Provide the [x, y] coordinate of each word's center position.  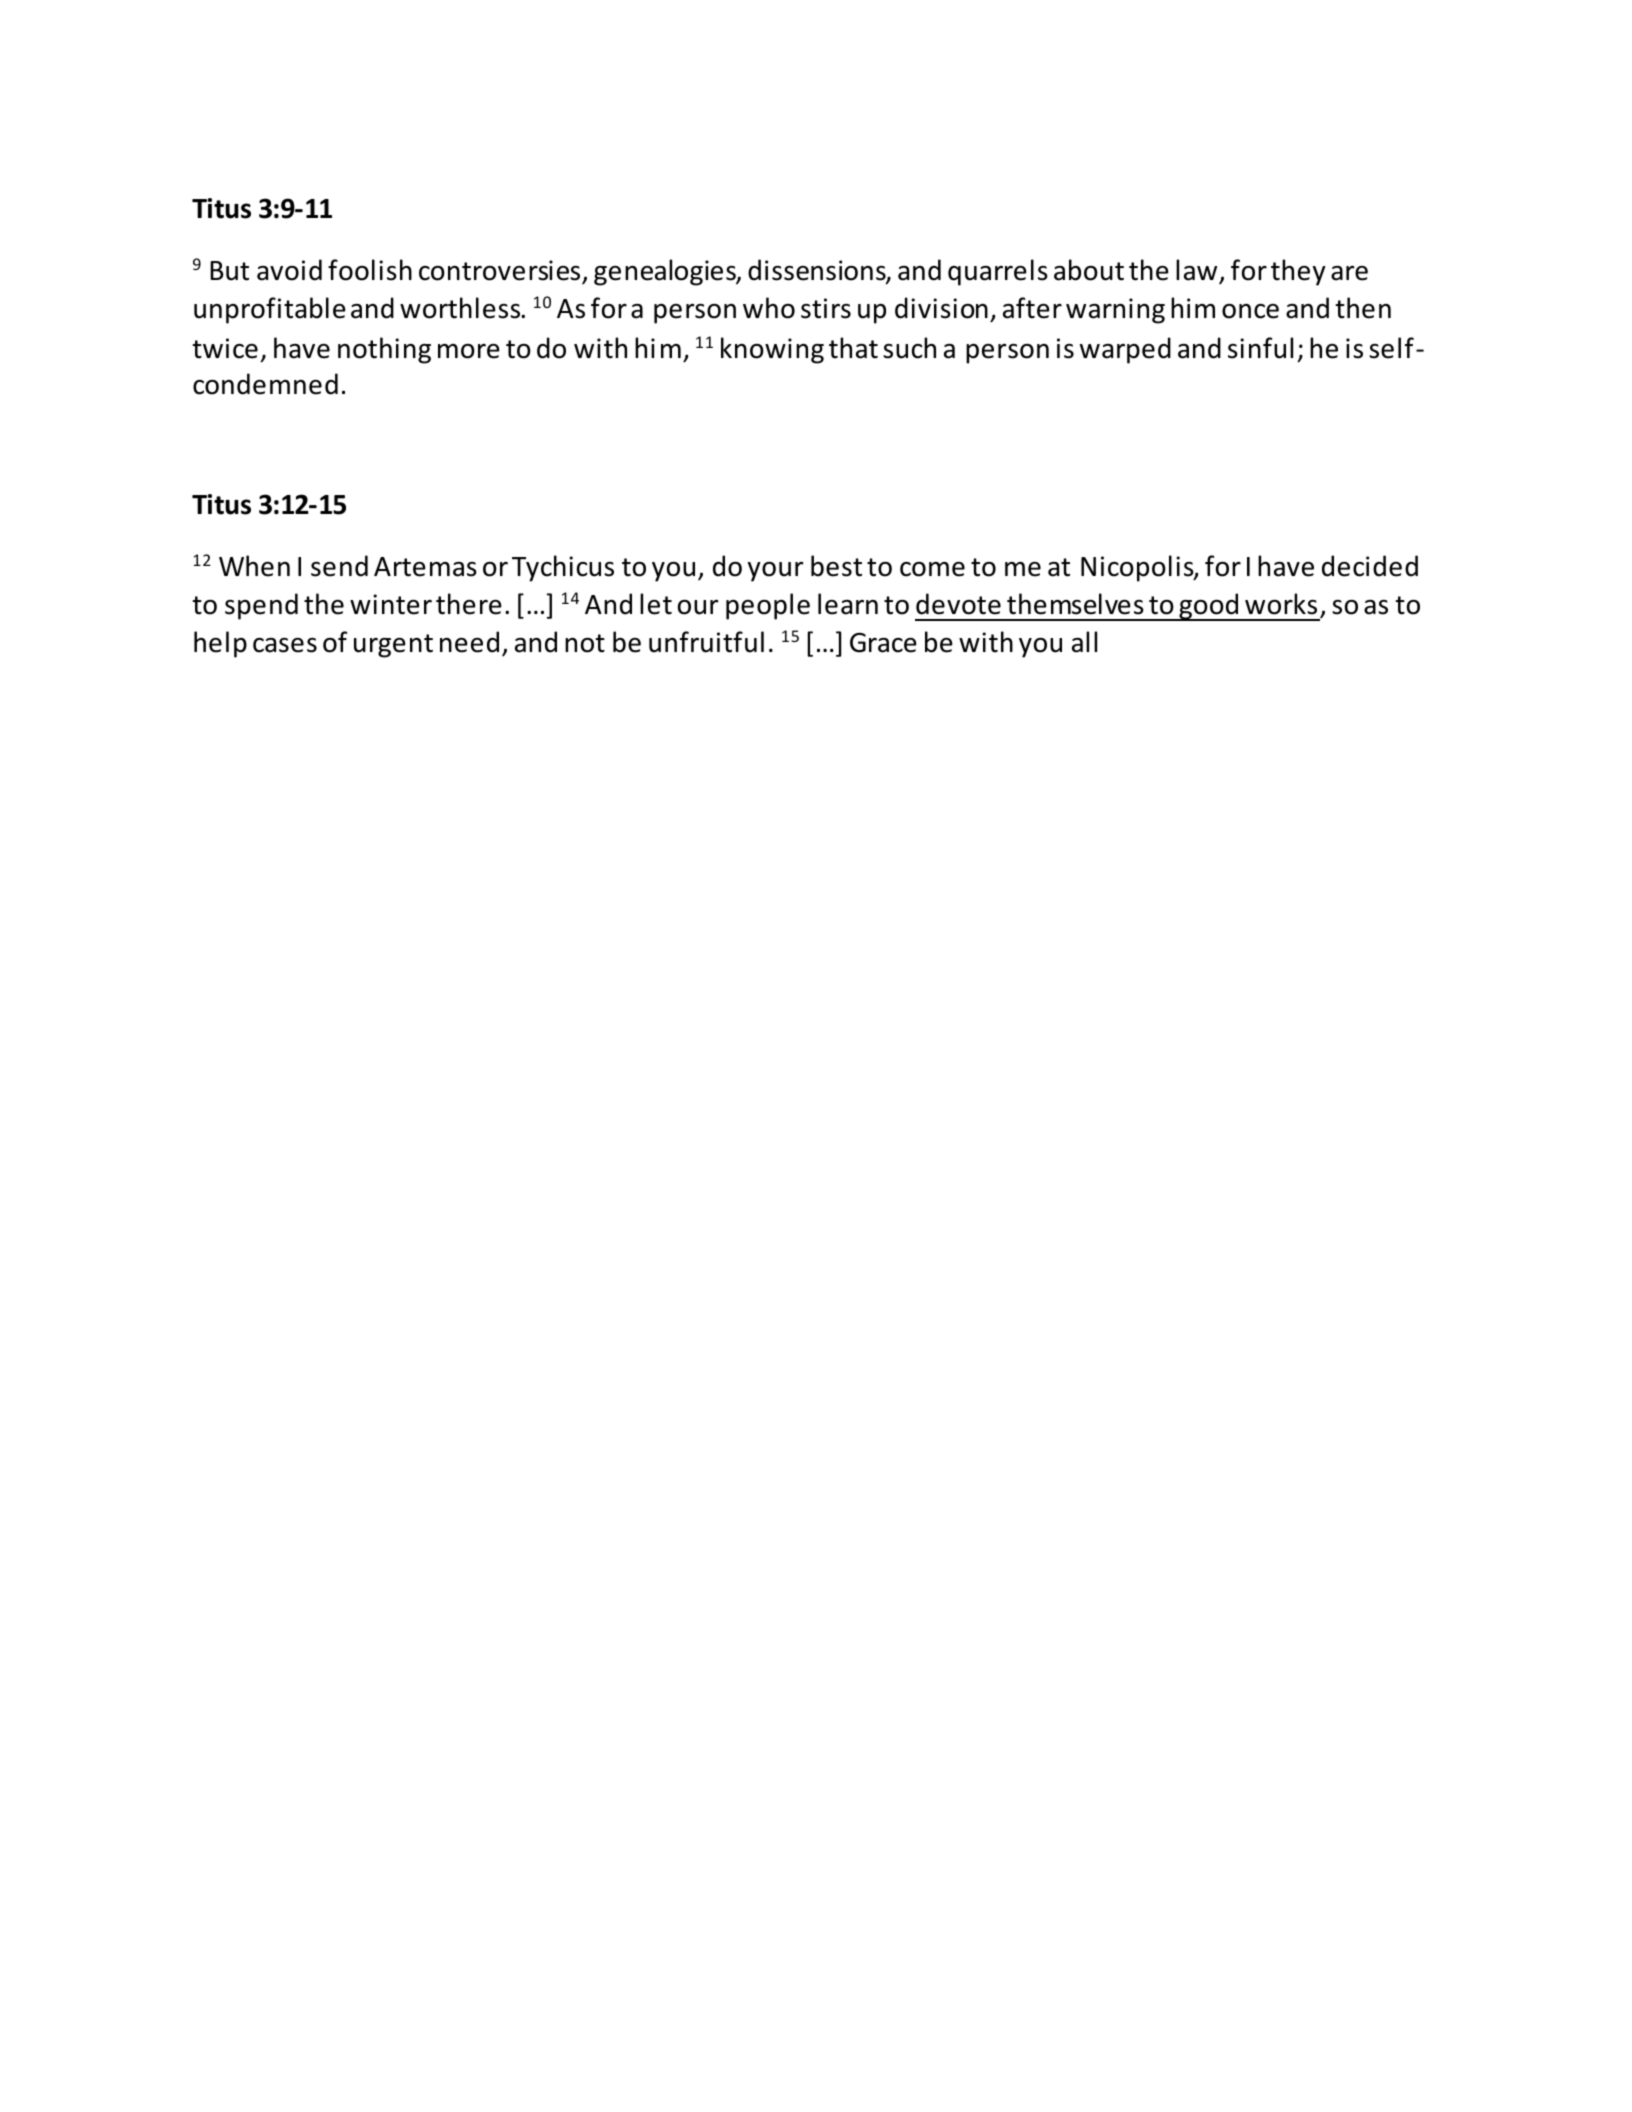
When [254, 566]
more [469, 351]
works [1281, 604]
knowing [772, 350]
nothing [384, 350]
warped [1125, 350]
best [836, 566]
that [853, 348]
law [1198, 271]
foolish [370, 270]
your [776, 572]
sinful [1260, 348]
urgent [393, 646]
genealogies [666, 272]
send [339, 566]
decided [1370, 566]
